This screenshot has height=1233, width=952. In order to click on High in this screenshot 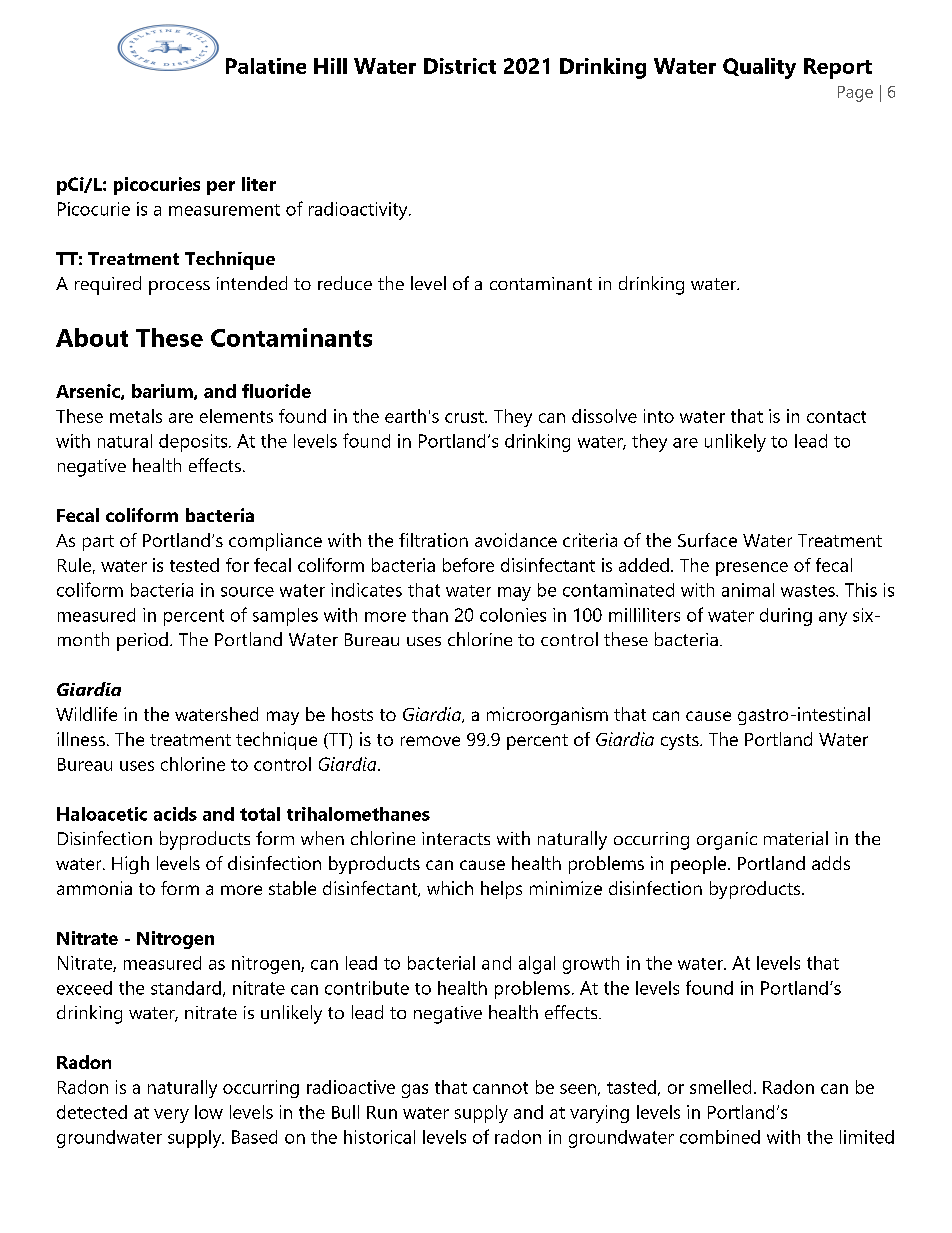, I will do `click(130, 865)`.
